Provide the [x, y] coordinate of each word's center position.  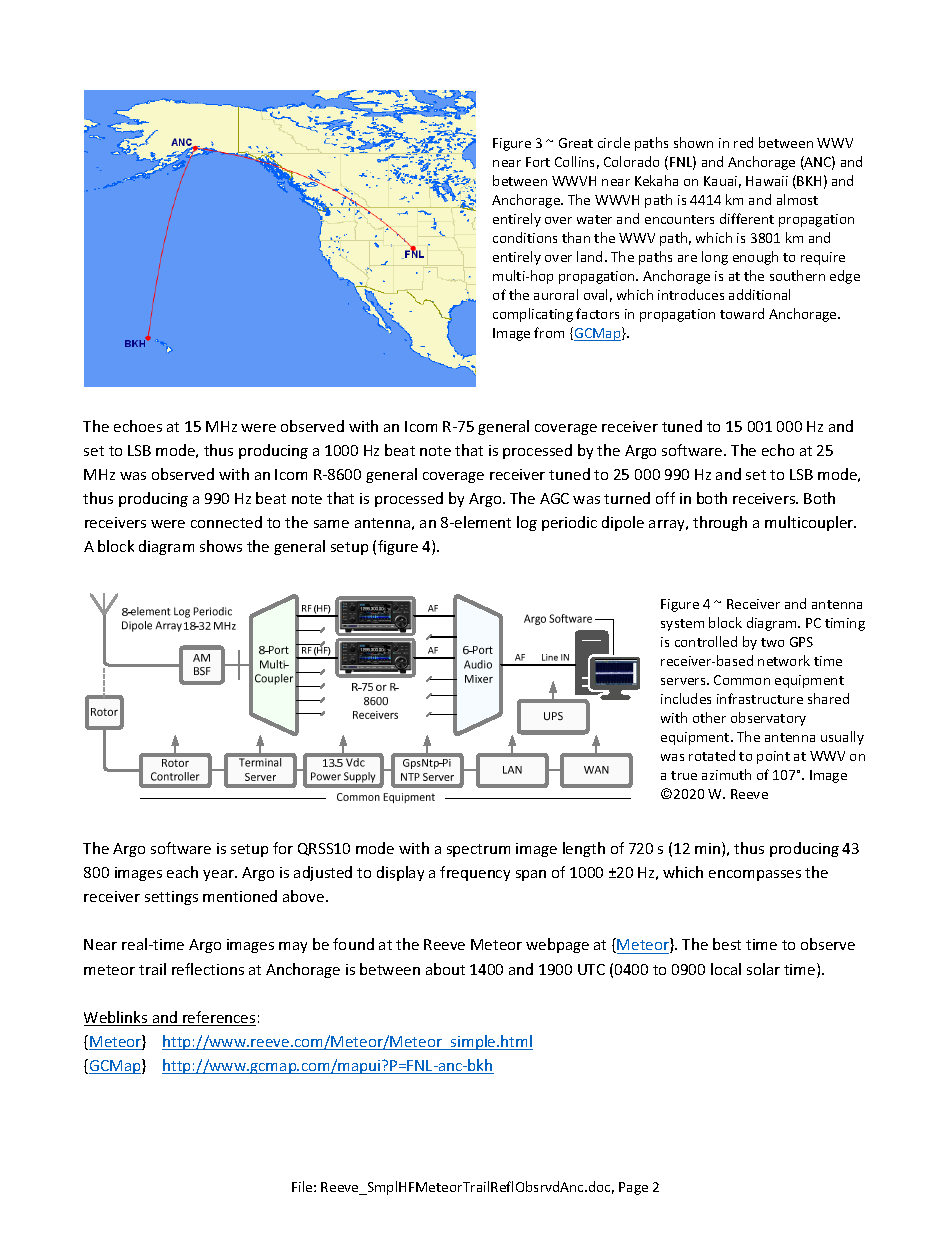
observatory [768, 719]
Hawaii [767, 181]
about [445, 969]
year [219, 875]
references [218, 1018]
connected [226, 522]
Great [576, 143]
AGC [554, 498]
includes [686, 698]
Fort [538, 162]
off [665, 498]
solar [763, 969]
